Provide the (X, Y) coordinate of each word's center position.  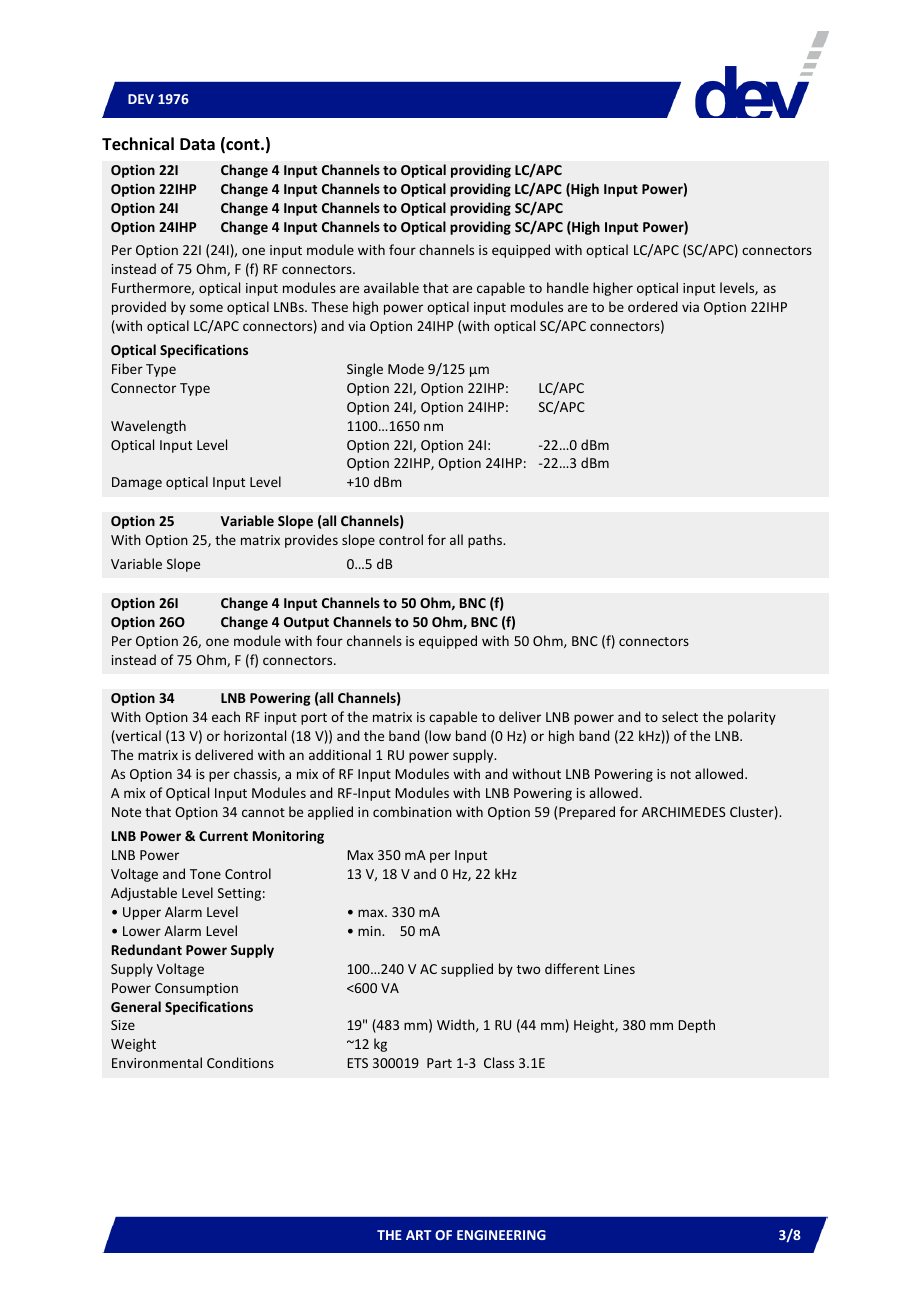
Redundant (147, 949)
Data (197, 144)
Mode (406, 368)
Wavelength (148, 427)
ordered (653, 306)
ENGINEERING (501, 1235)
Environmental (157, 1062)
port (314, 719)
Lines (619, 969)
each (226, 716)
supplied (467, 970)
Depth (696, 1026)
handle (568, 287)
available (391, 287)
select (680, 716)
